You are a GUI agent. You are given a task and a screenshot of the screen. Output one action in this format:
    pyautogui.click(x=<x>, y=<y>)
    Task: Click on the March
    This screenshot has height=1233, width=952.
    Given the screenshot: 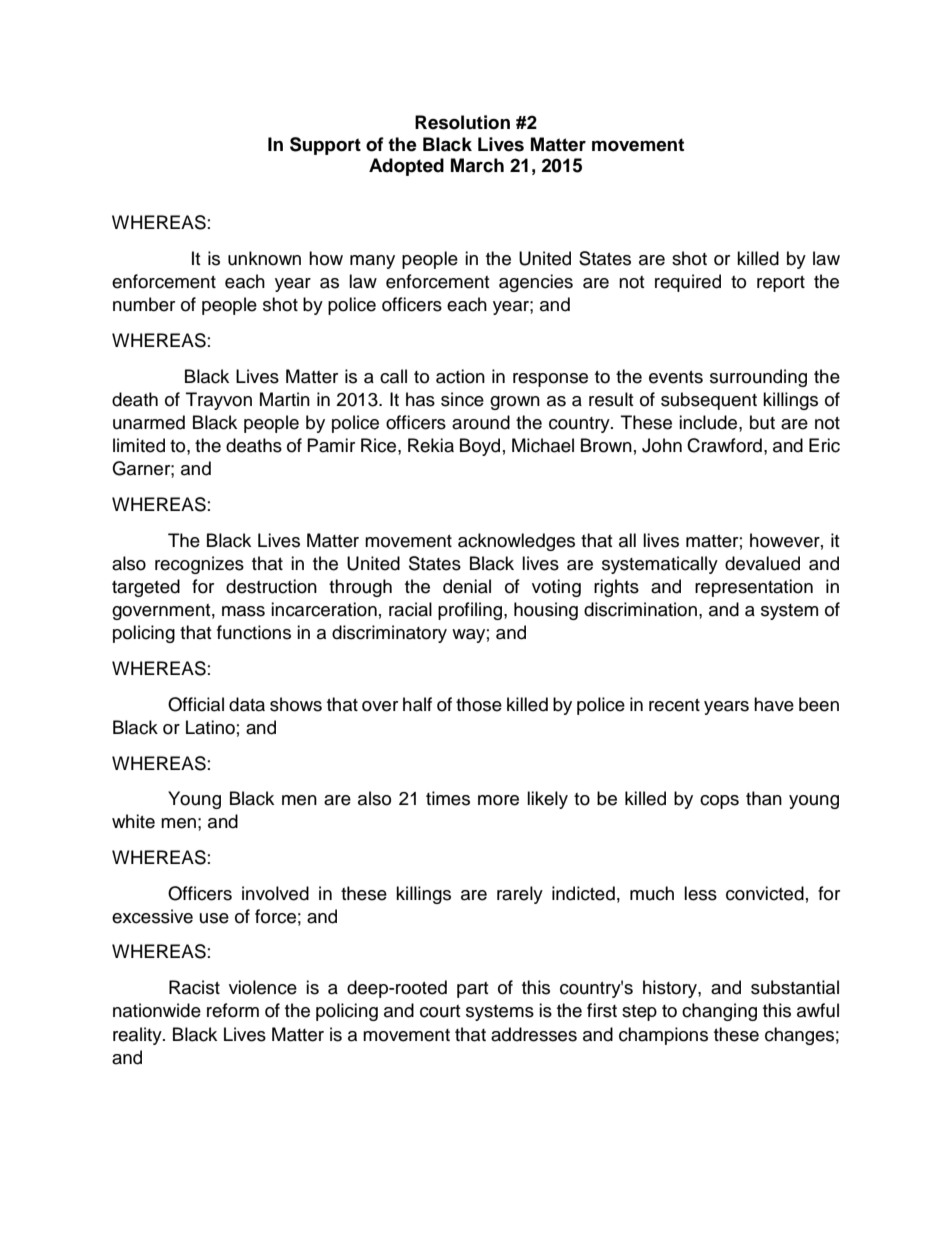 What is the action you would take?
    pyautogui.click(x=477, y=165)
